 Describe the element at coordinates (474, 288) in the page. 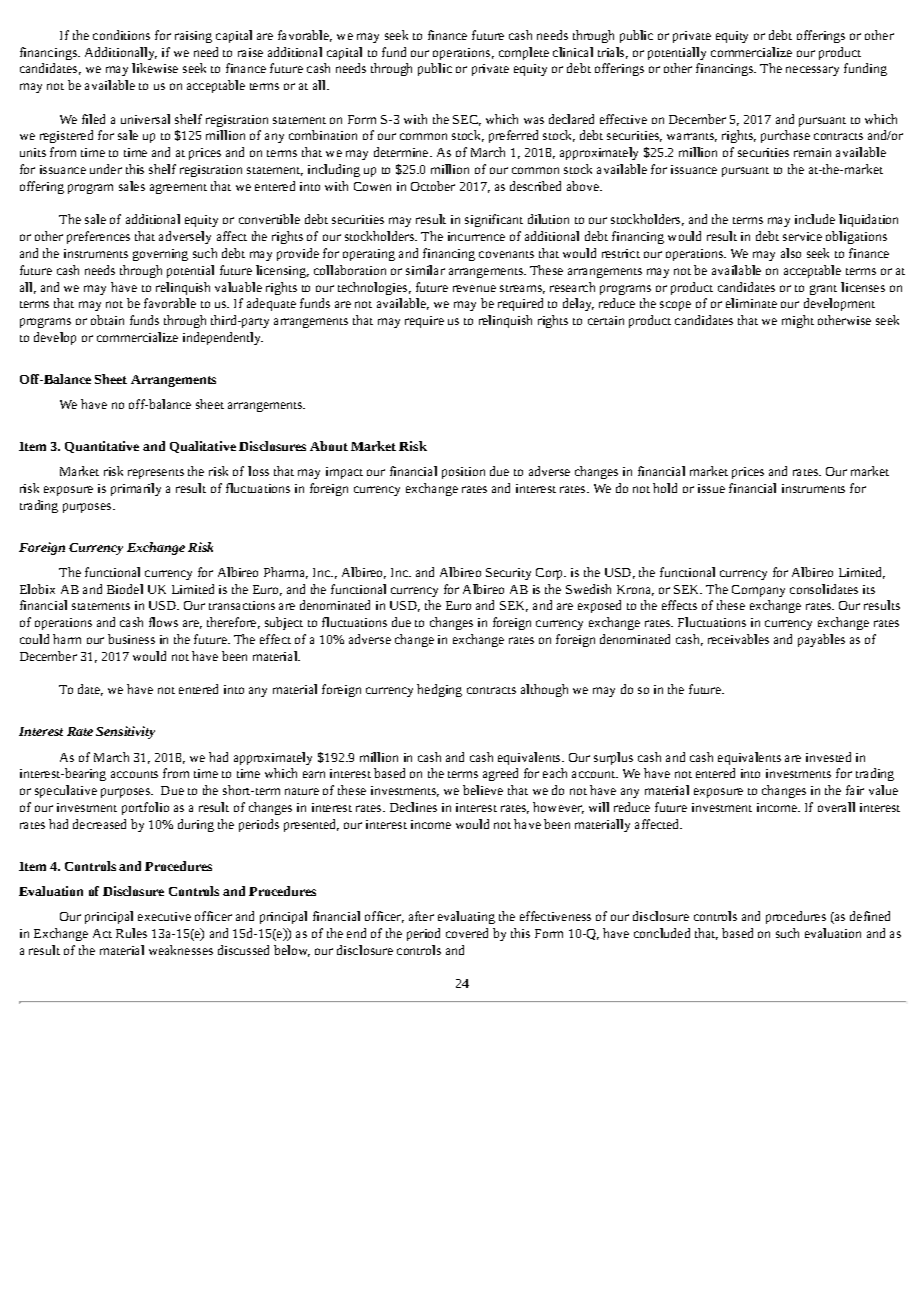

I see `revenue` at that location.
